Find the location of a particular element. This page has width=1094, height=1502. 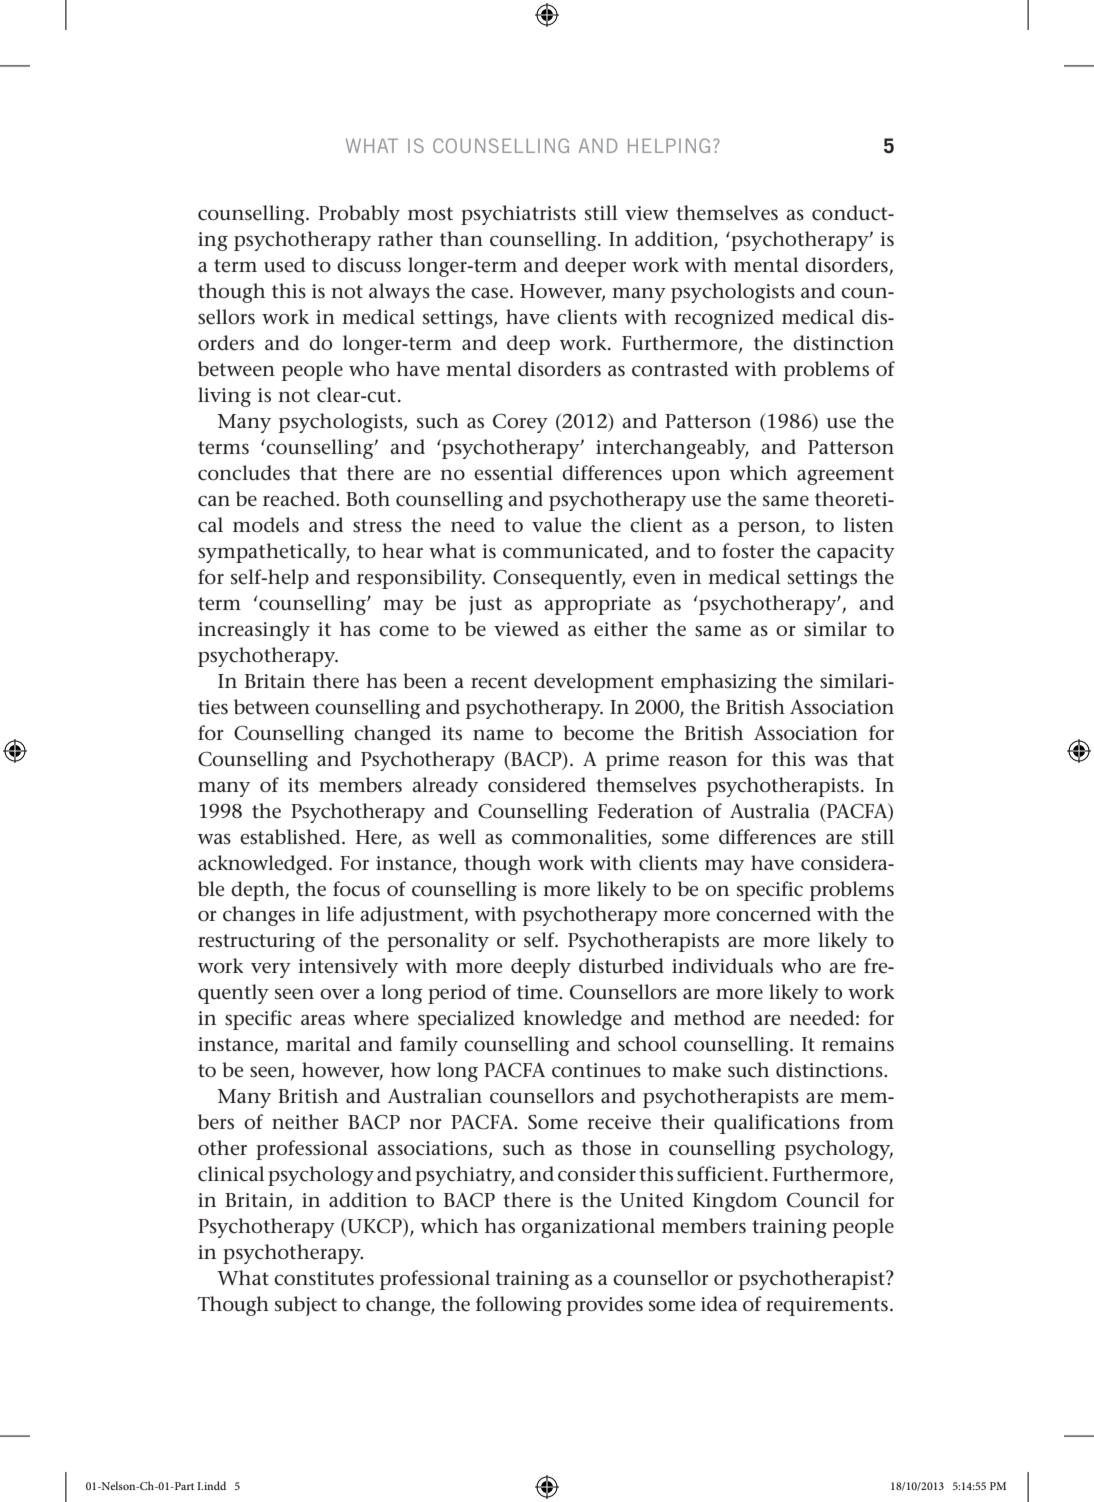

restructuring is located at coordinates (256, 942).
